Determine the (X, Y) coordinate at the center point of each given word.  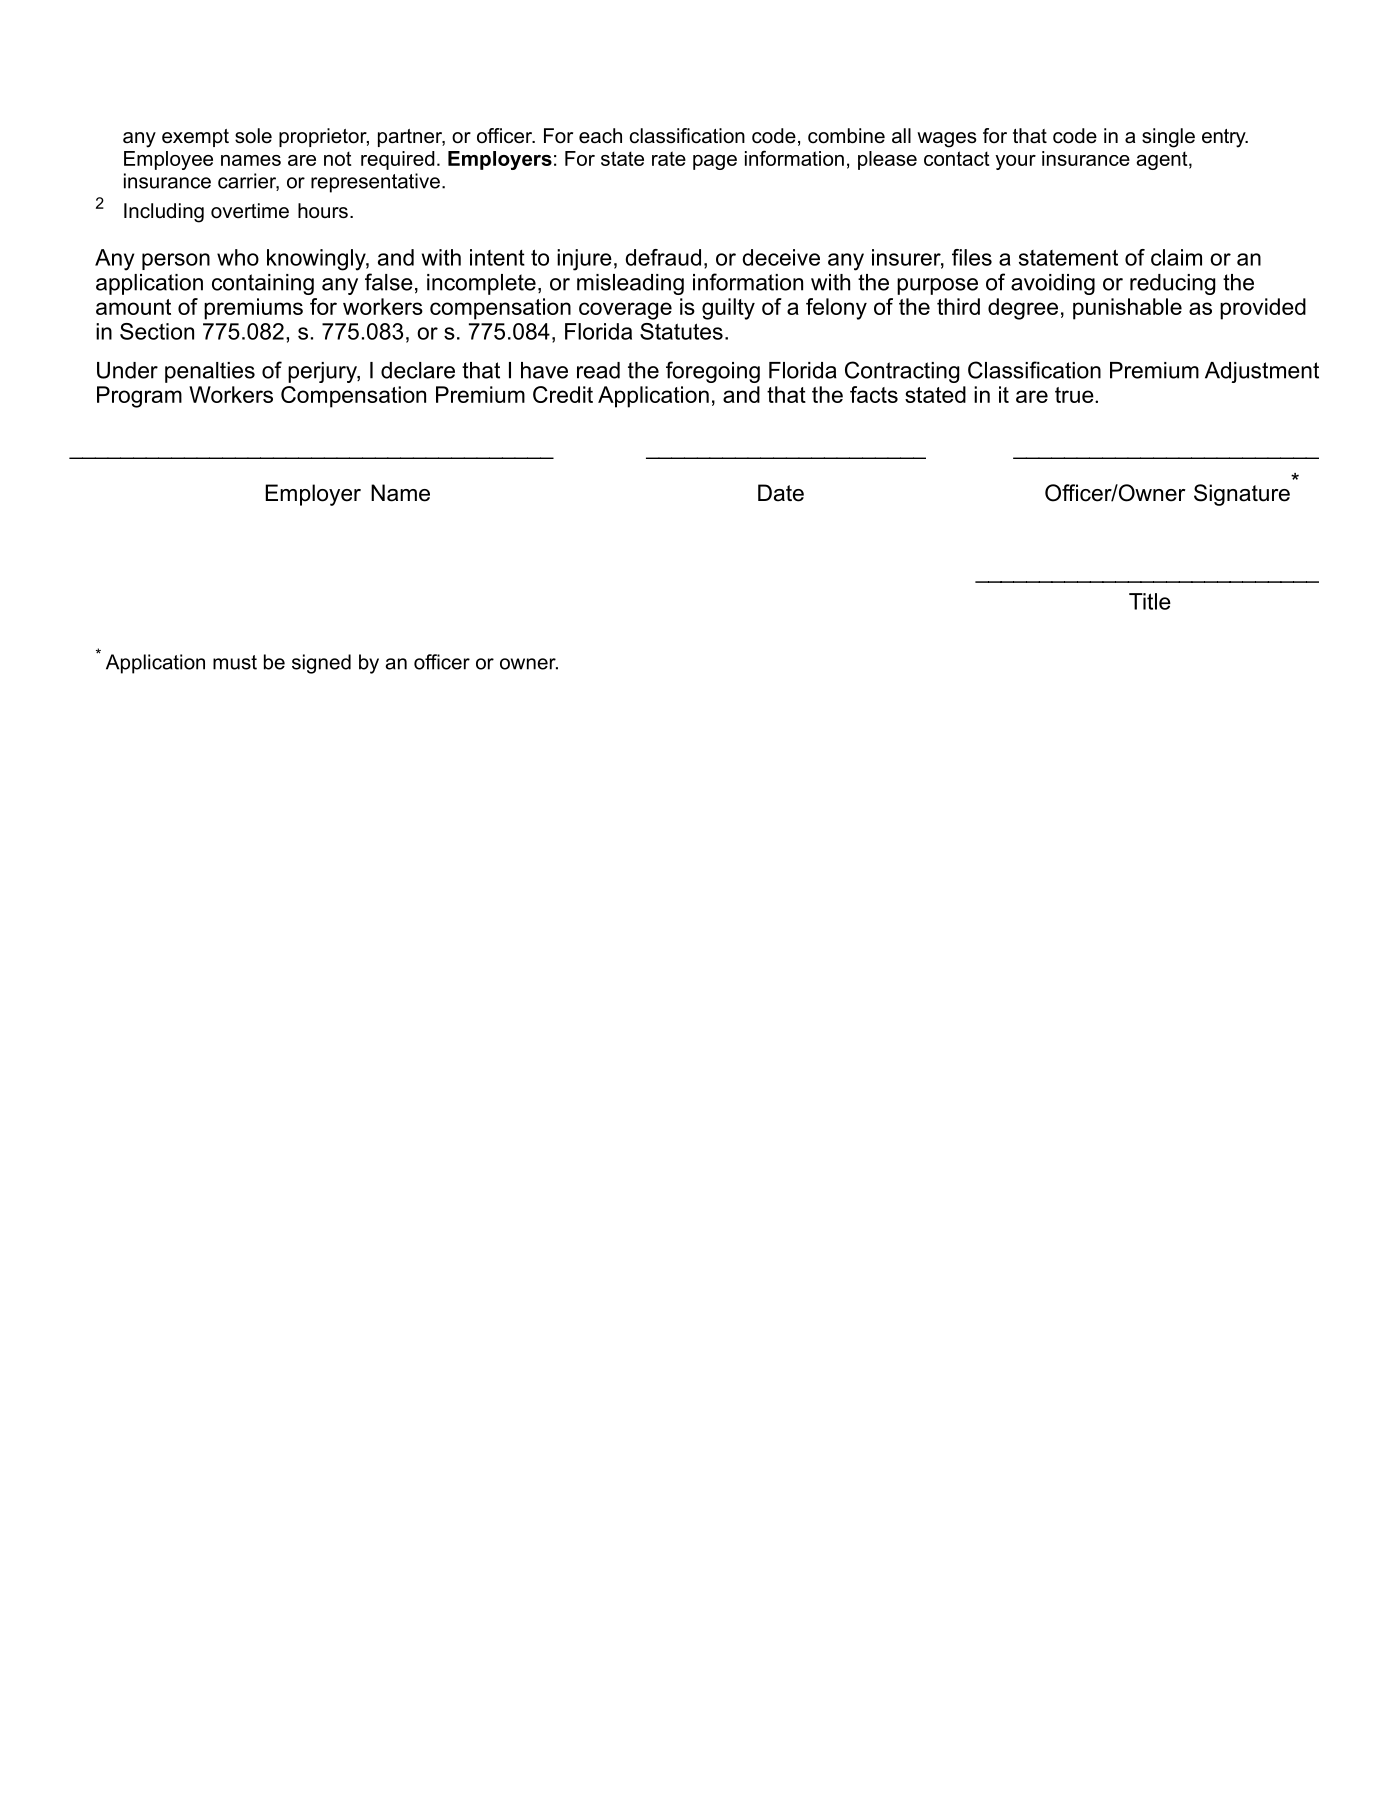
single (1168, 138)
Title (1150, 601)
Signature (1242, 495)
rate (669, 158)
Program (139, 397)
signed (321, 664)
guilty (728, 309)
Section (157, 331)
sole (253, 136)
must (235, 662)
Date (781, 493)
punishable (1127, 309)
